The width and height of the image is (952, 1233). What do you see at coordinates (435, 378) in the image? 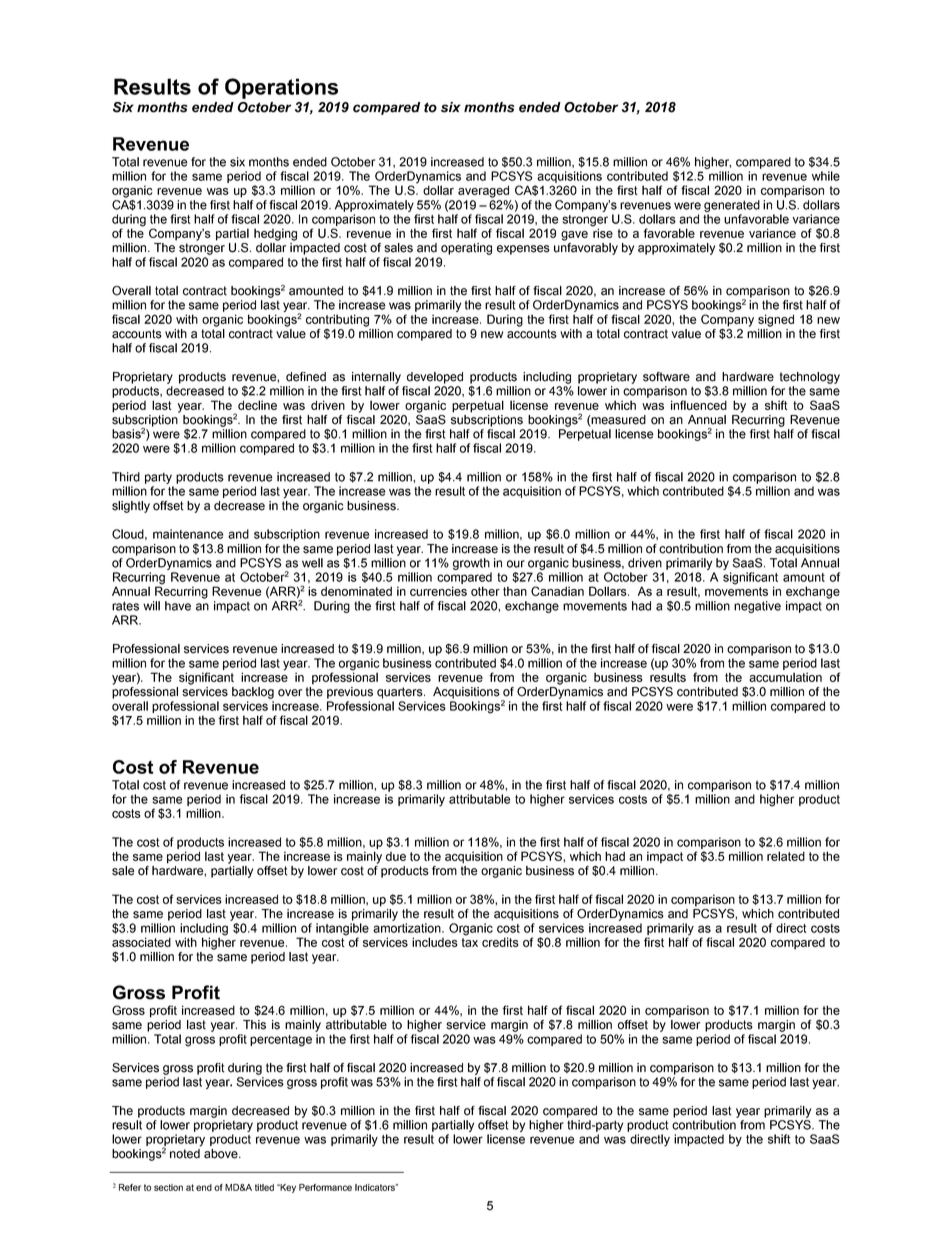
I see `developed` at bounding box center [435, 378].
